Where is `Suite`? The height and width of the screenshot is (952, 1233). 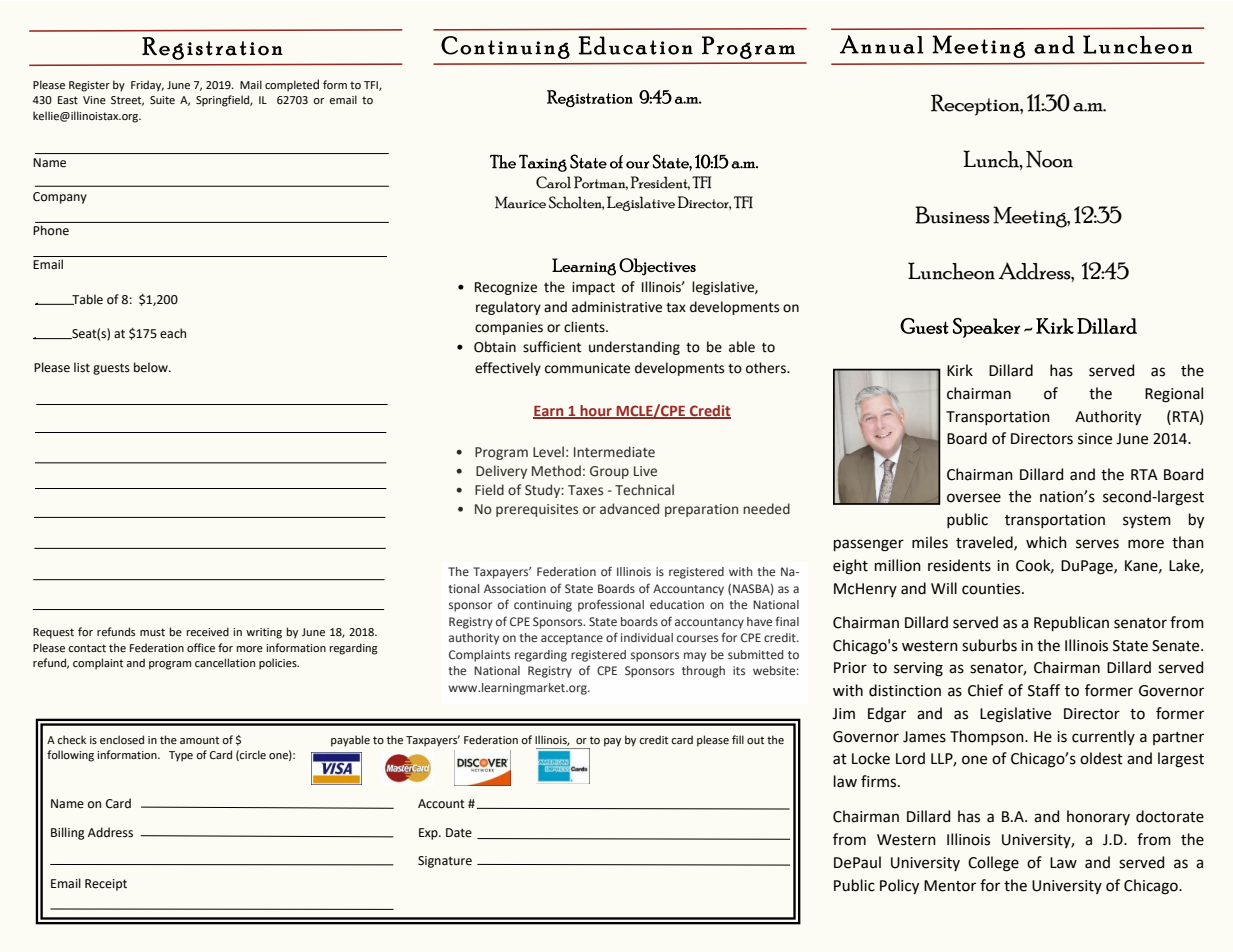
Suite is located at coordinates (162, 100).
